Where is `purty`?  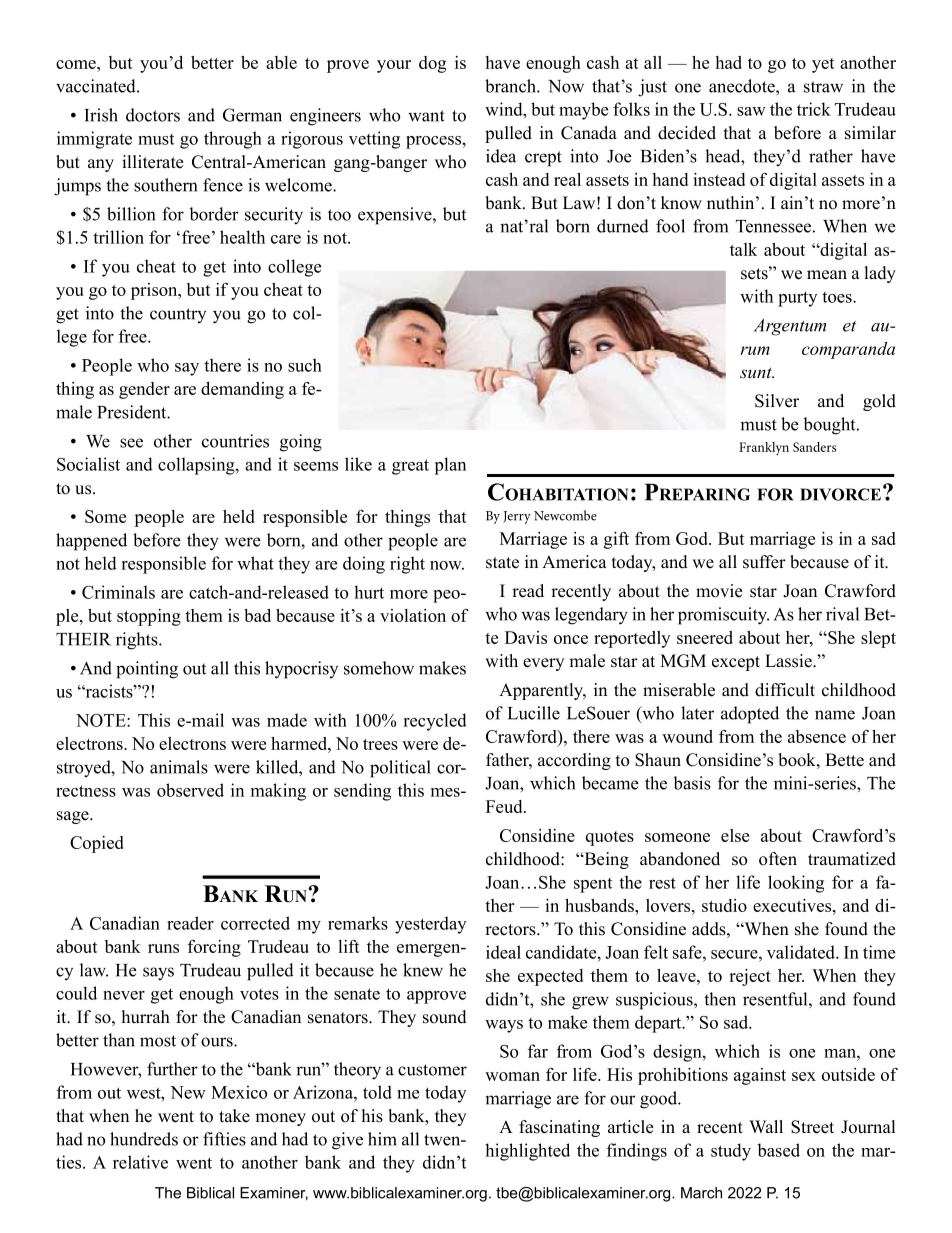
purty is located at coordinates (797, 299).
